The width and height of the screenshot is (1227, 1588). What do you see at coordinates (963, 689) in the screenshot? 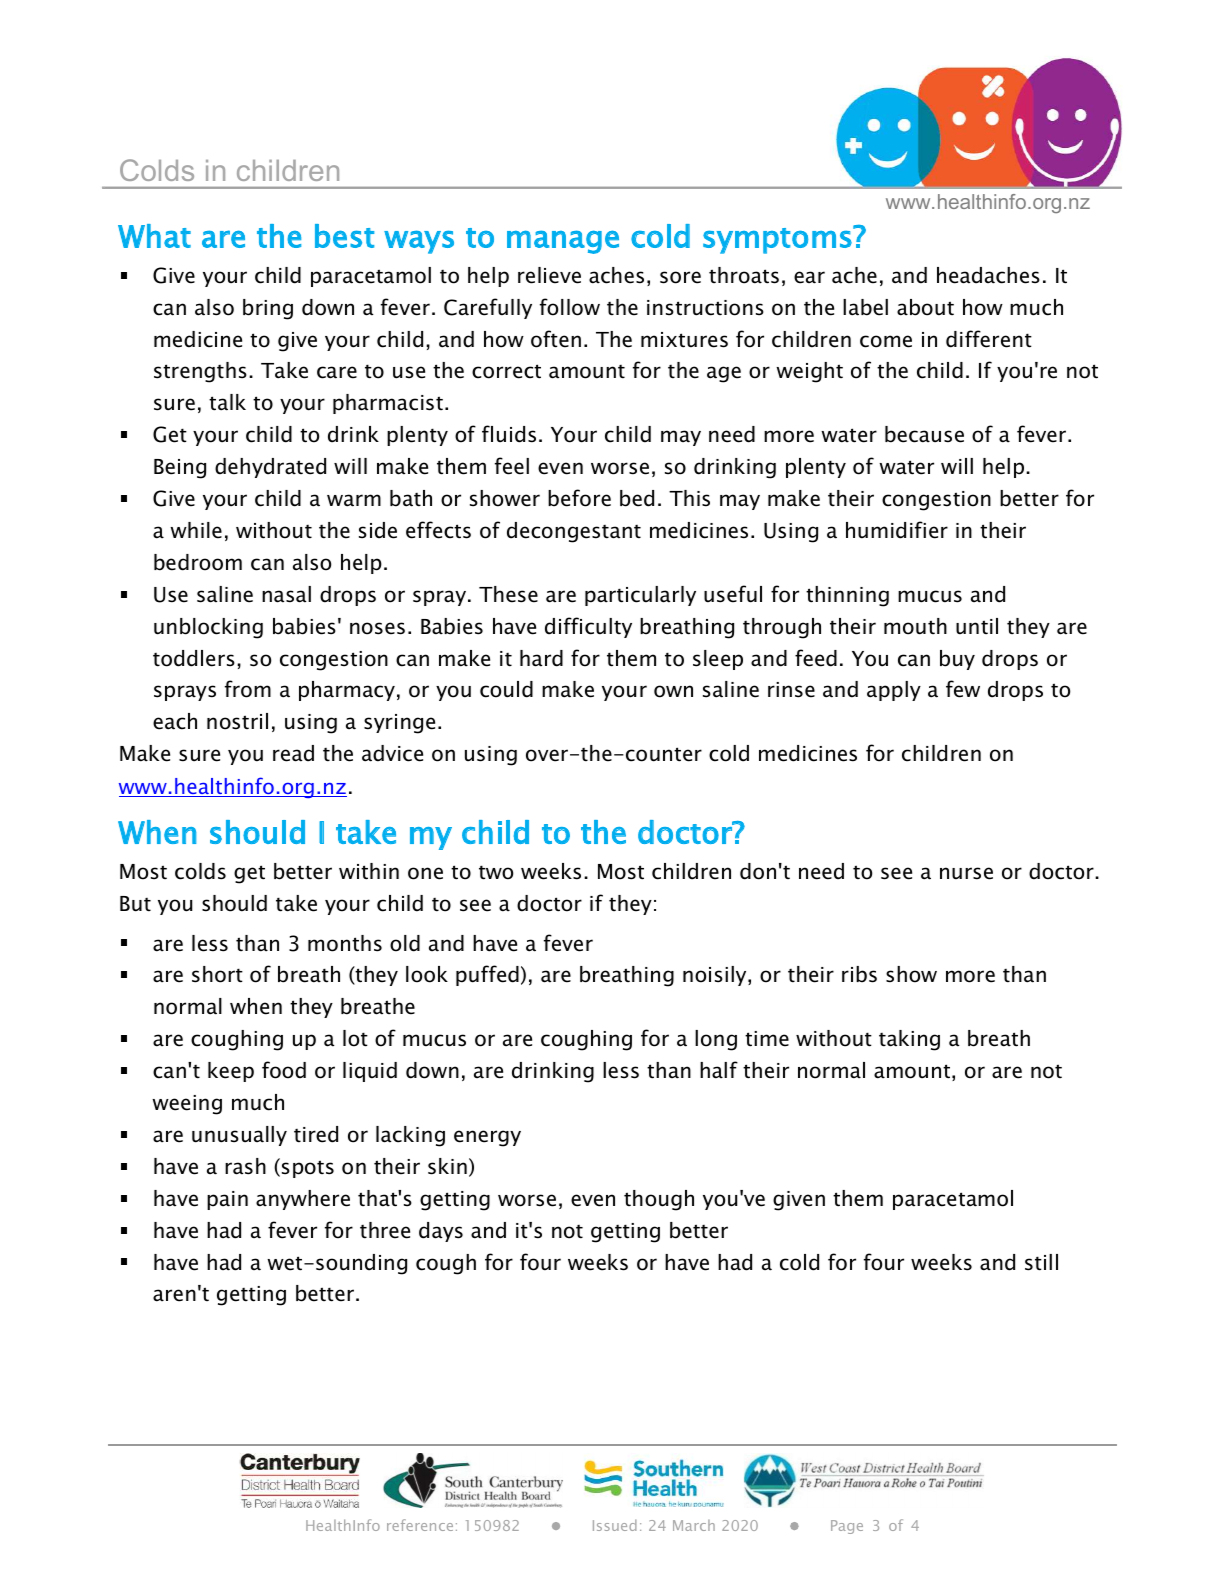
I see `few` at bounding box center [963, 689].
